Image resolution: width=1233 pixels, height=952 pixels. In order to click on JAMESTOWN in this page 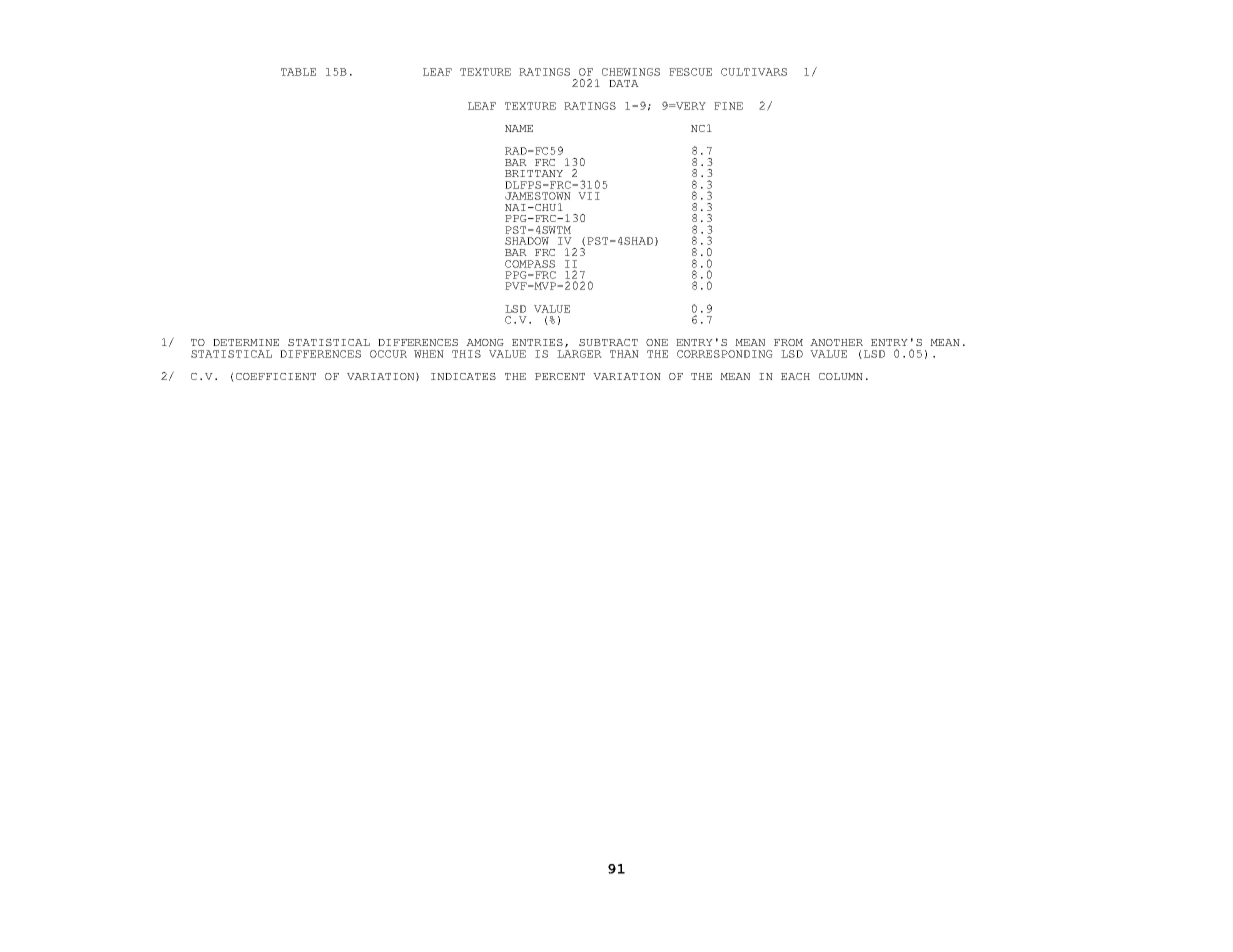, I will do `click(538, 196)`.
